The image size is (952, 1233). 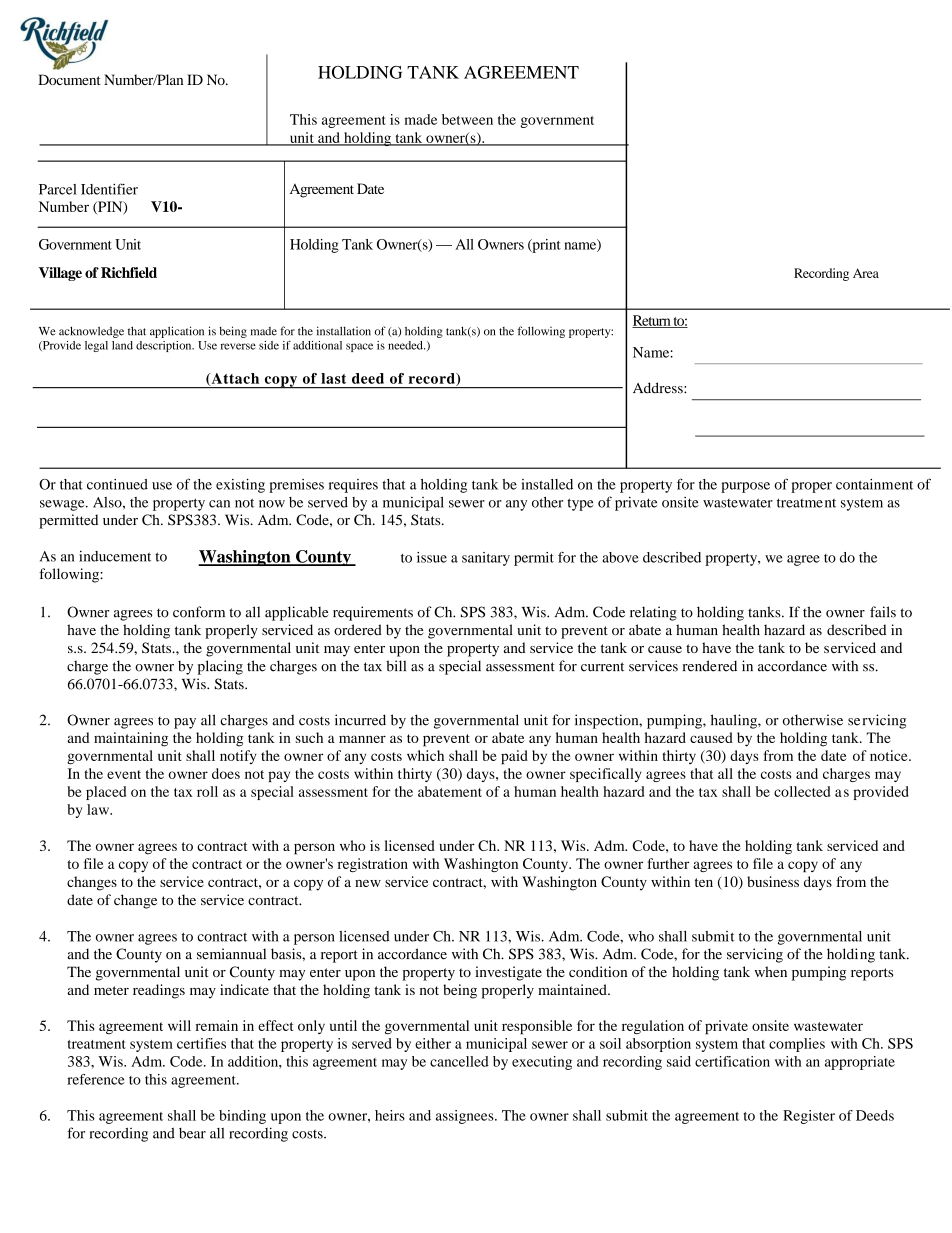 What do you see at coordinates (199, 612) in the page?
I see `conform` at bounding box center [199, 612].
